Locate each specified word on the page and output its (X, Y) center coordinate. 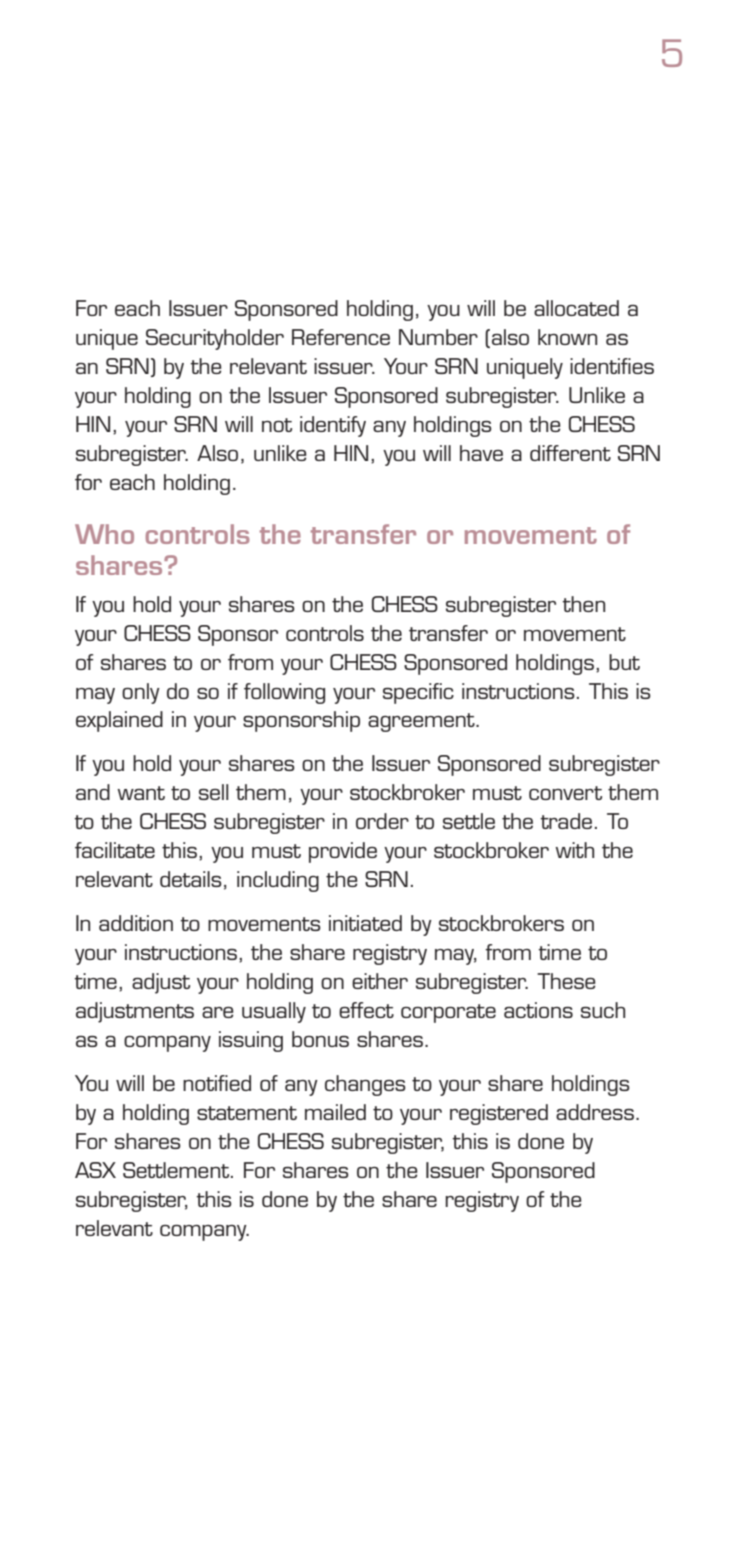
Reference (341, 337)
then (583, 604)
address (595, 1112)
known (567, 337)
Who (104, 534)
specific (418, 693)
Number (438, 337)
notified (217, 1083)
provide (343, 852)
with (574, 850)
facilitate (115, 850)
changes (365, 1085)
